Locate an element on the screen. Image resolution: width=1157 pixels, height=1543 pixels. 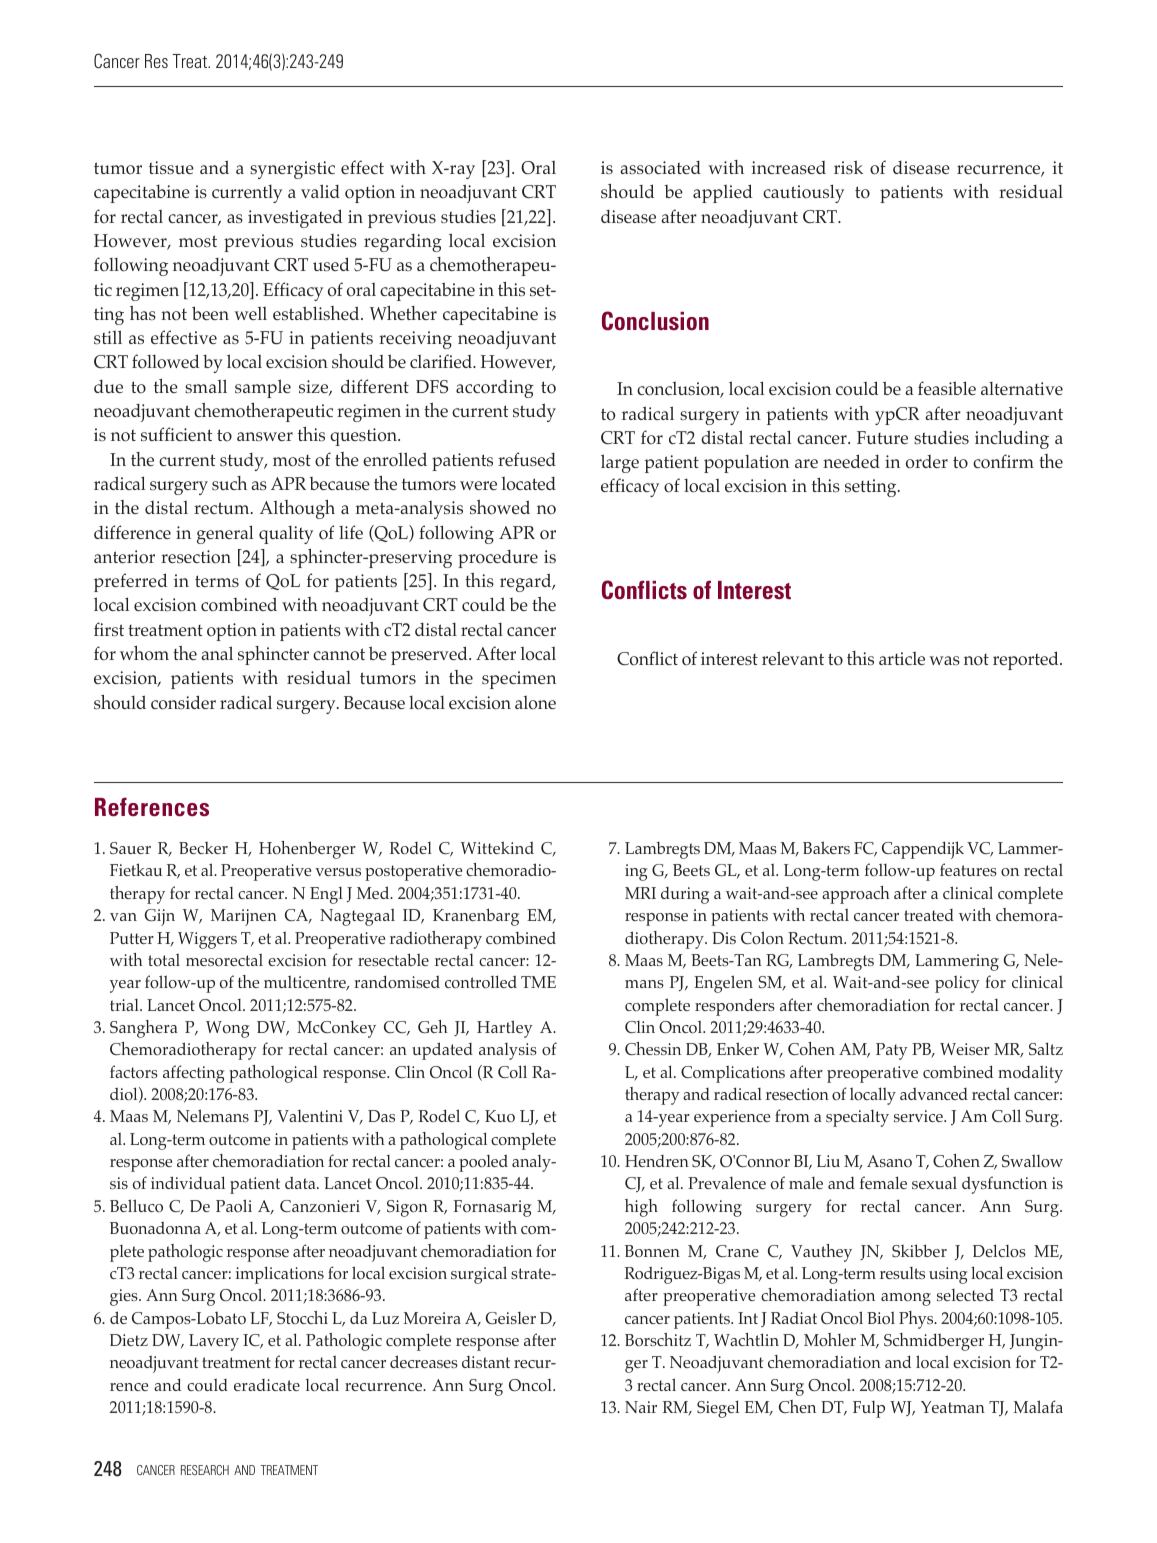
associated is located at coordinates (661, 168).
